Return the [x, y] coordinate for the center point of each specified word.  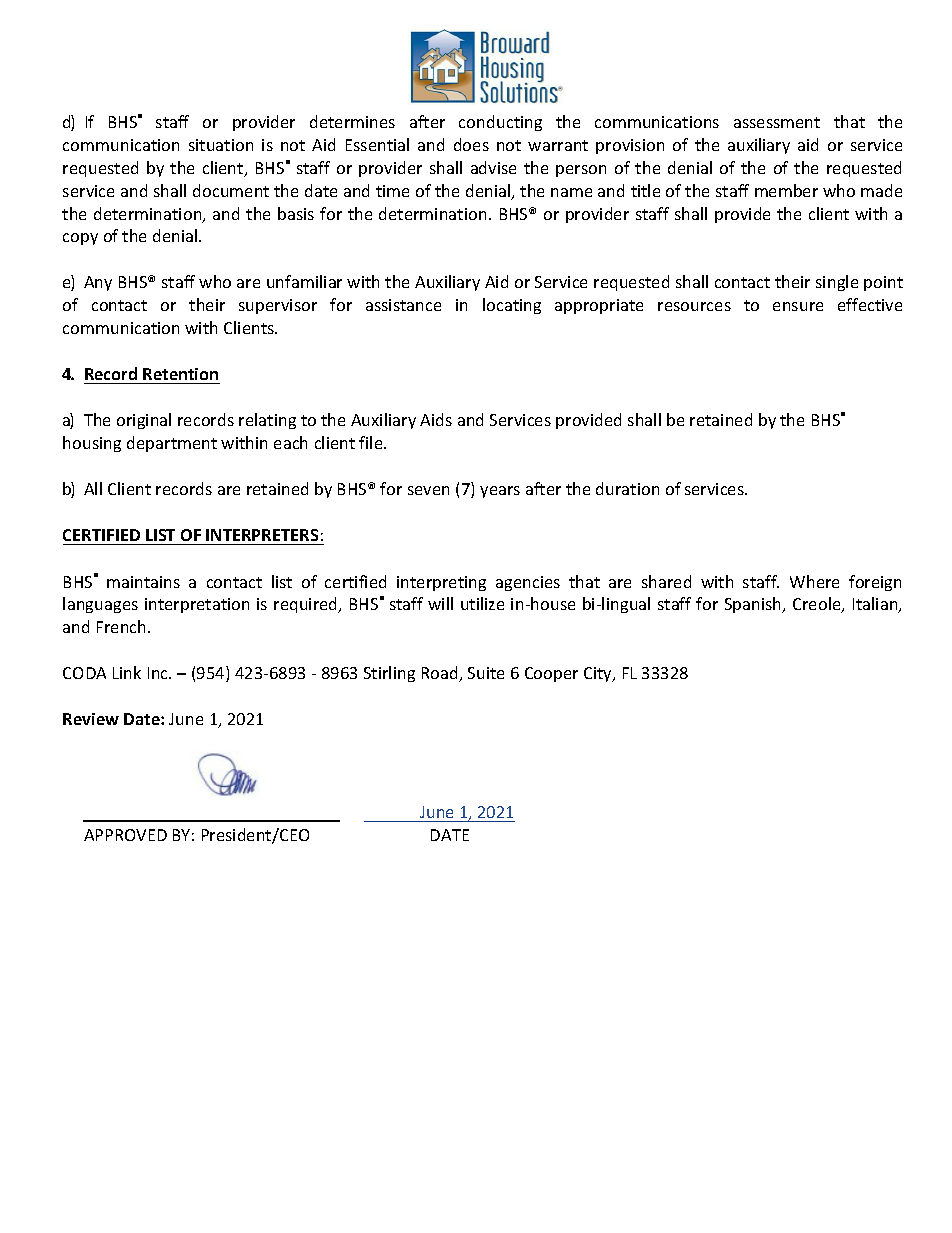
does [471, 144]
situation [221, 145]
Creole [818, 605]
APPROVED [125, 835]
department [172, 444]
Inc [159, 673]
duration [627, 488]
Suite [486, 673]
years [500, 492]
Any [98, 283]
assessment [777, 122]
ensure [798, 306]
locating [512, 306]
